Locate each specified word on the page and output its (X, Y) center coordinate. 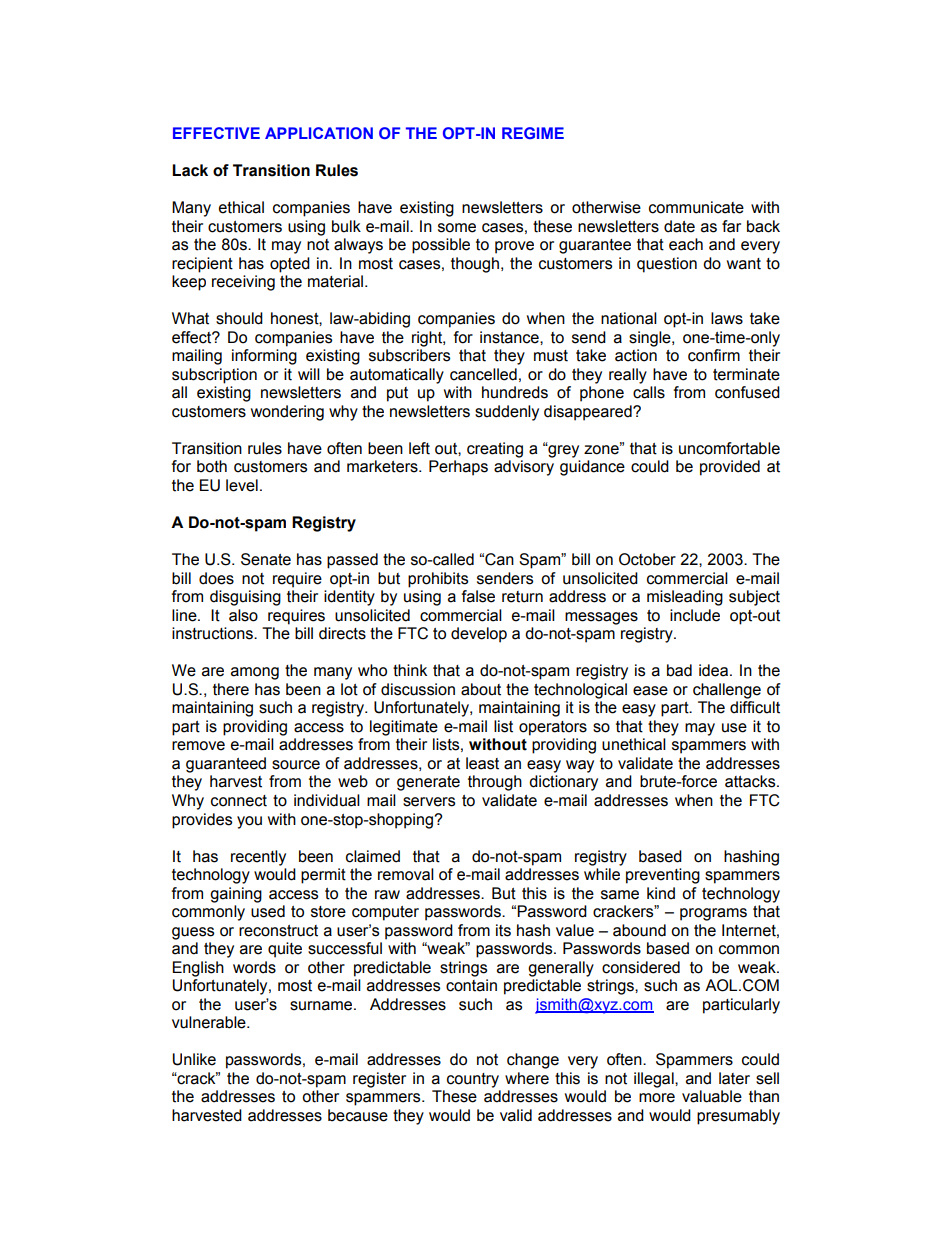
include (695, 615)
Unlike (194, 1059)
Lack (190, 170)
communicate (696, 207)
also (243, 615)
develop (479, 635)
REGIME (533, 133)
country (473, 1080)
